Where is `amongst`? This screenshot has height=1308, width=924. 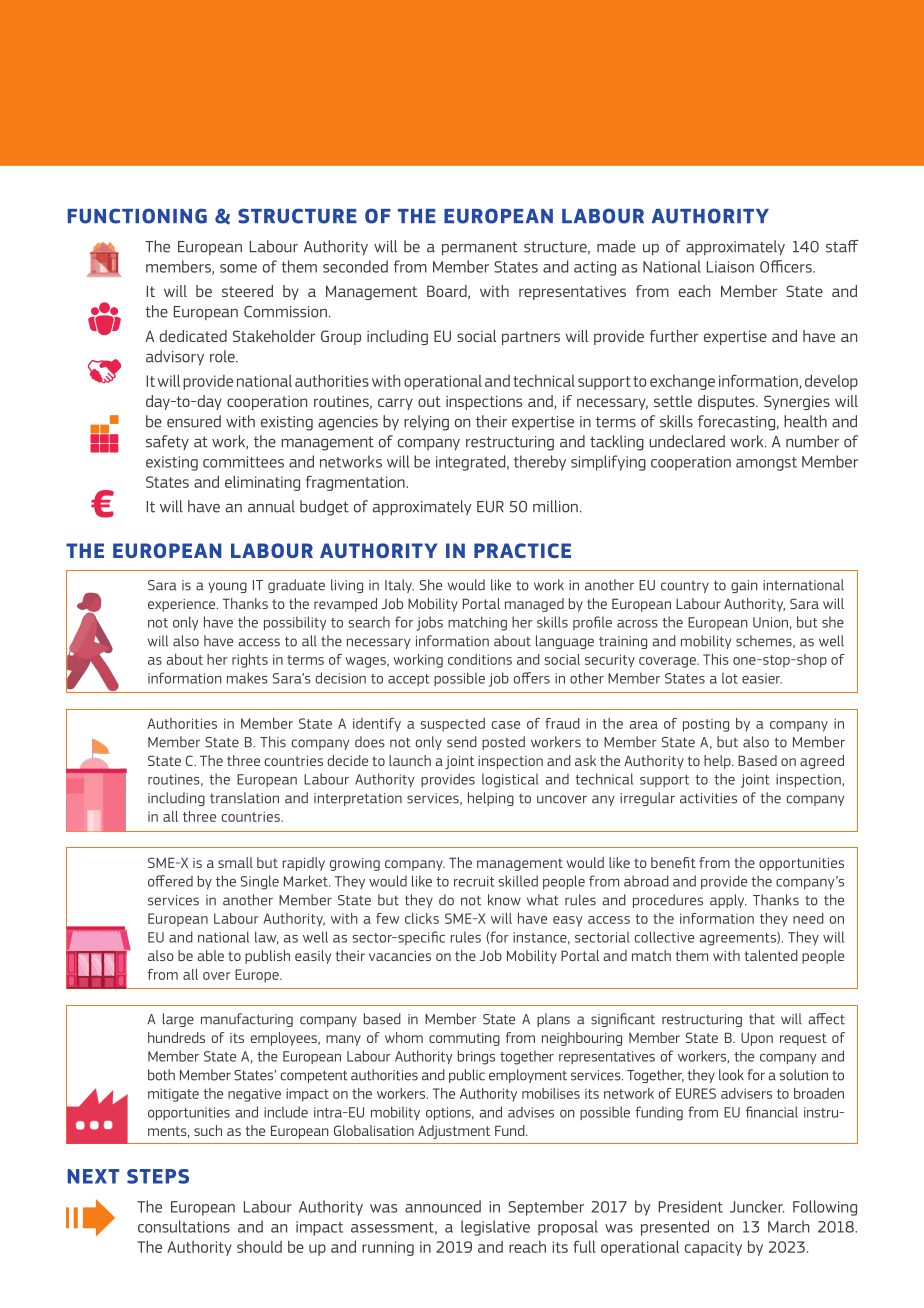
amongst is located at coordinates (766, 464).
